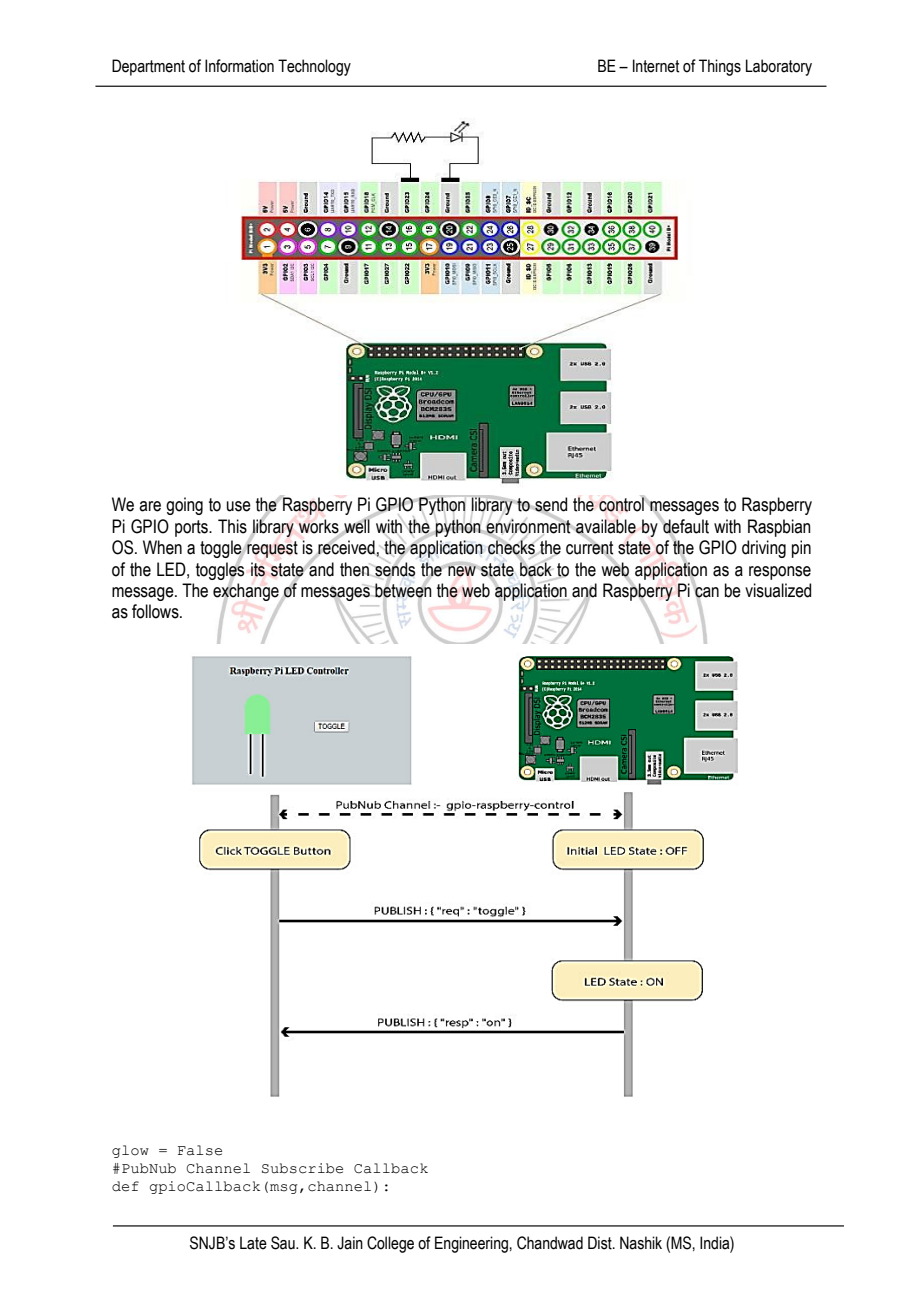 This image has height=1308, width=924. What do you see at coordinates (253, 1243) in the image?
I see `Late` at bounding box center [253, 1243].
